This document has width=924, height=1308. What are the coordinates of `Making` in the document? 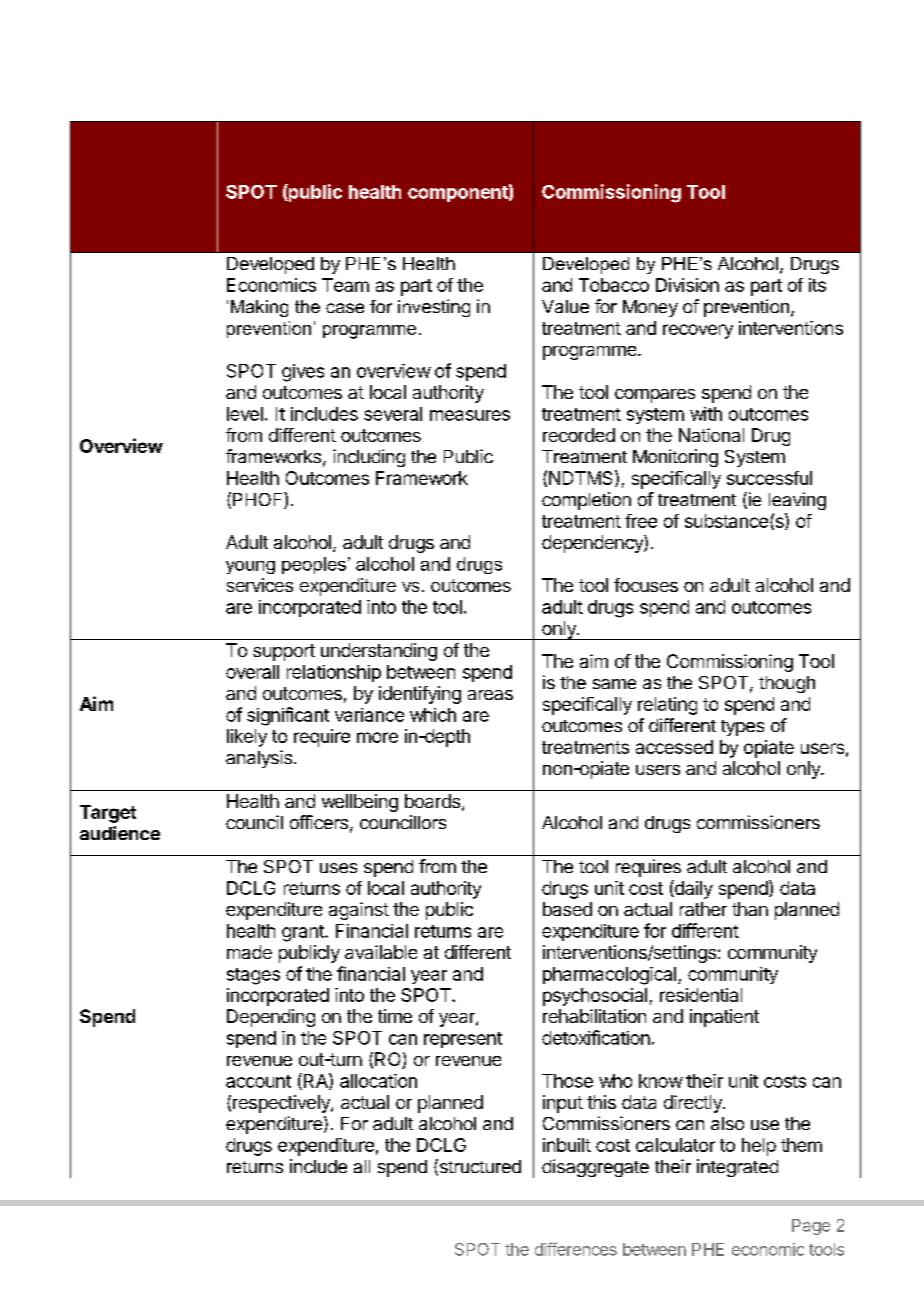 It's located at (259, 308).
